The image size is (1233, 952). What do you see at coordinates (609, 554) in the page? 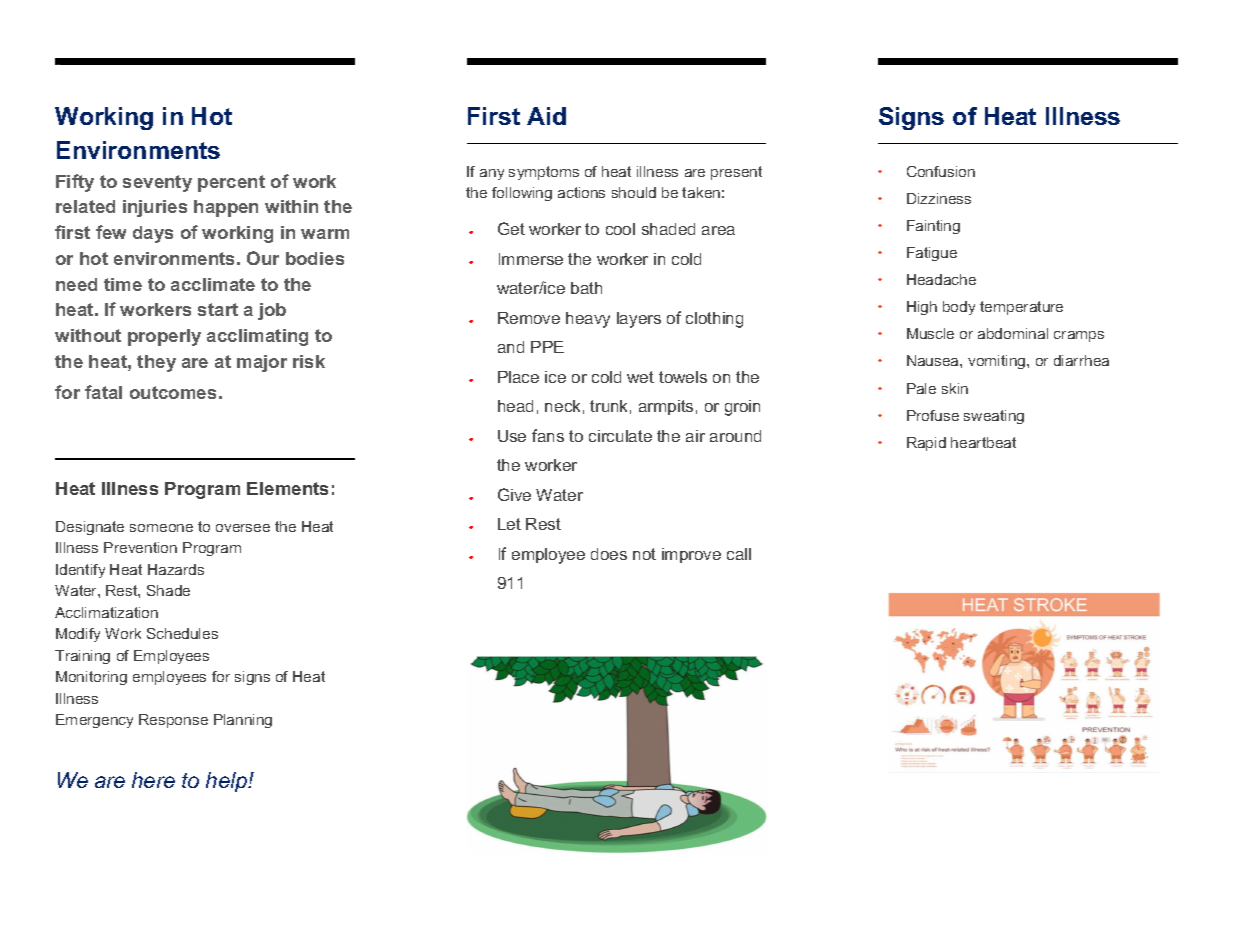
I see `does` at bounding box center [609, 554].
